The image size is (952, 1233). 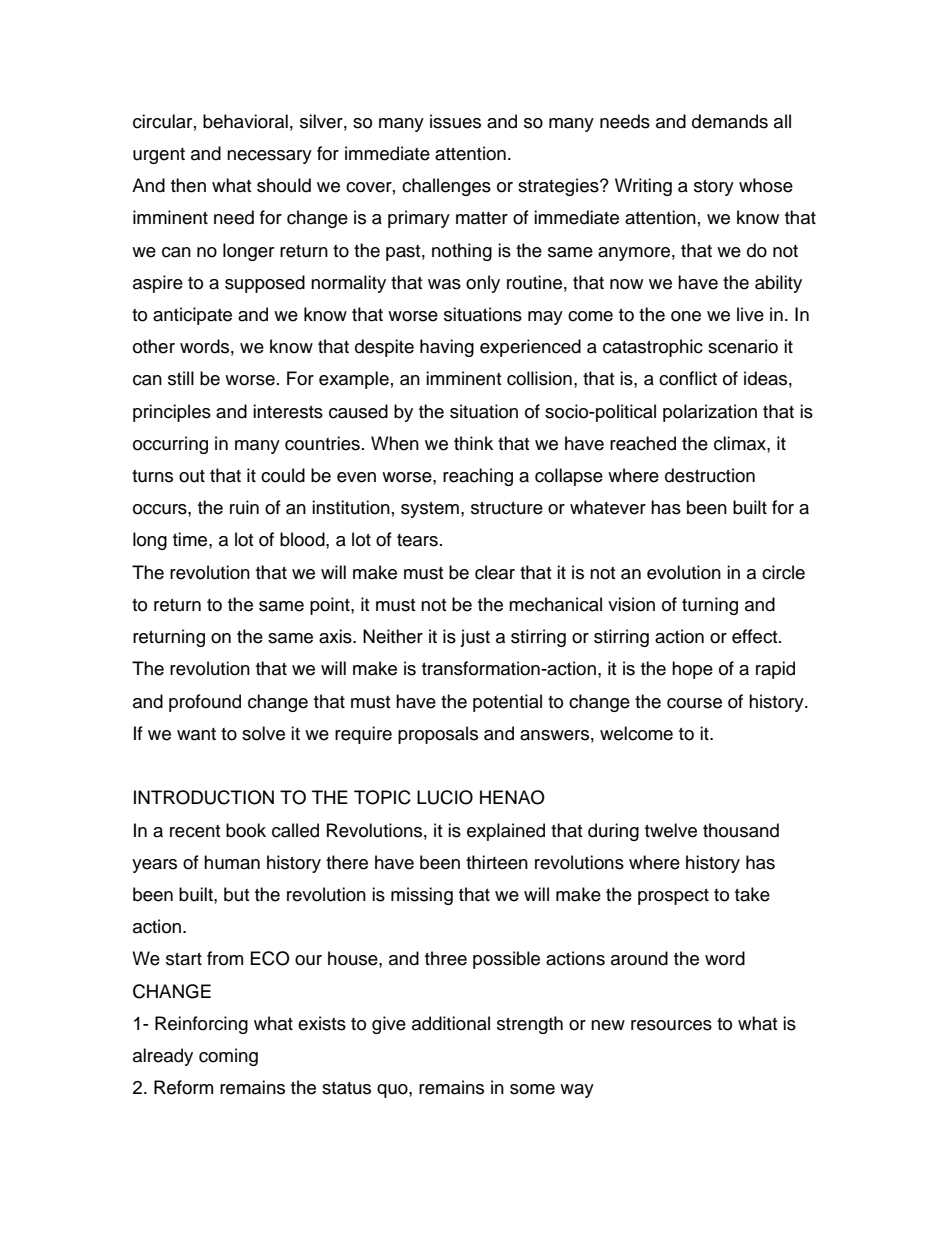 What do you see at coordinates (730, 121) in the screenshot?
I see `demands` at bounding box center [730, 121].
